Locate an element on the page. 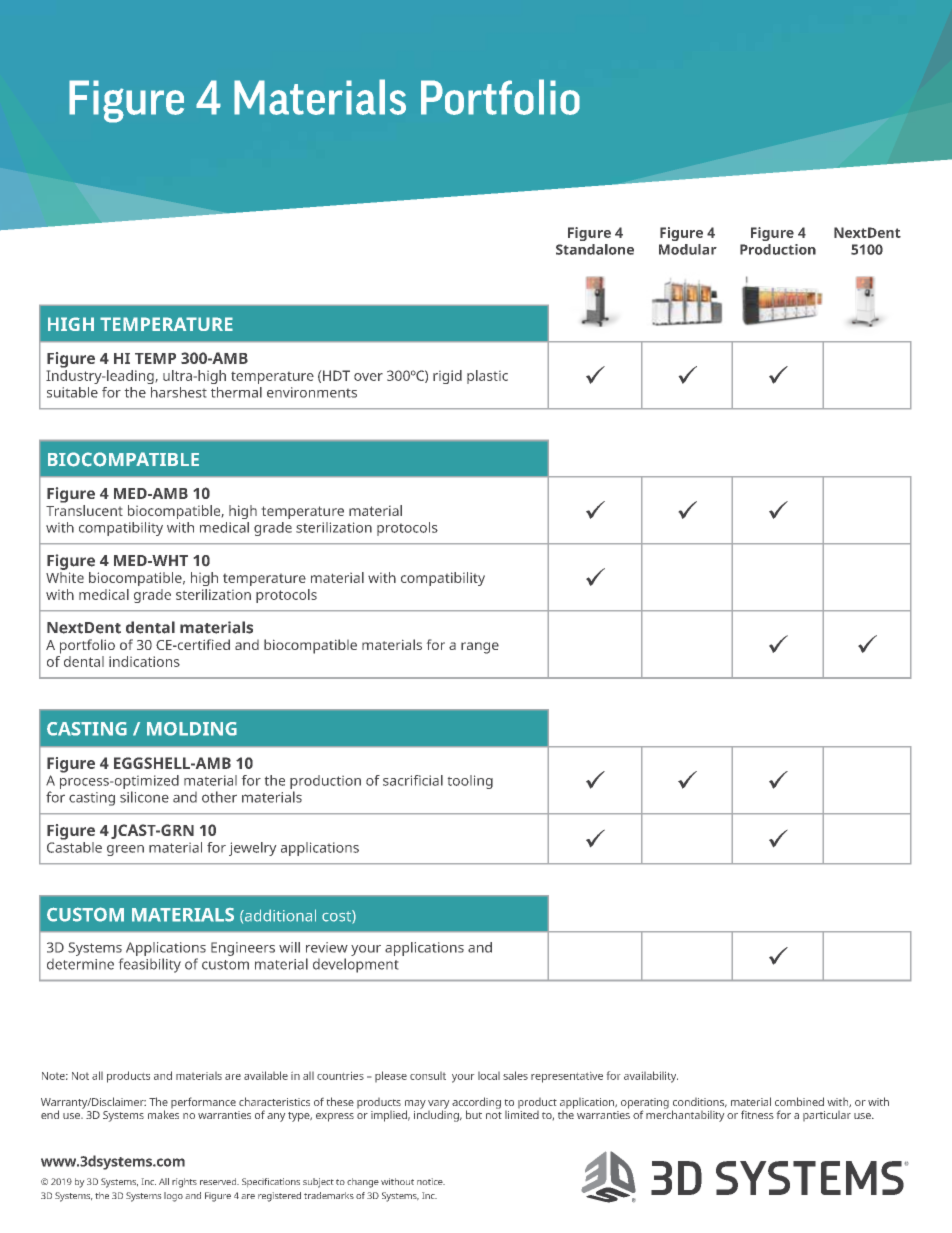 This document has height=1233, width=952. rigid is located at coordinates (447, 377).
